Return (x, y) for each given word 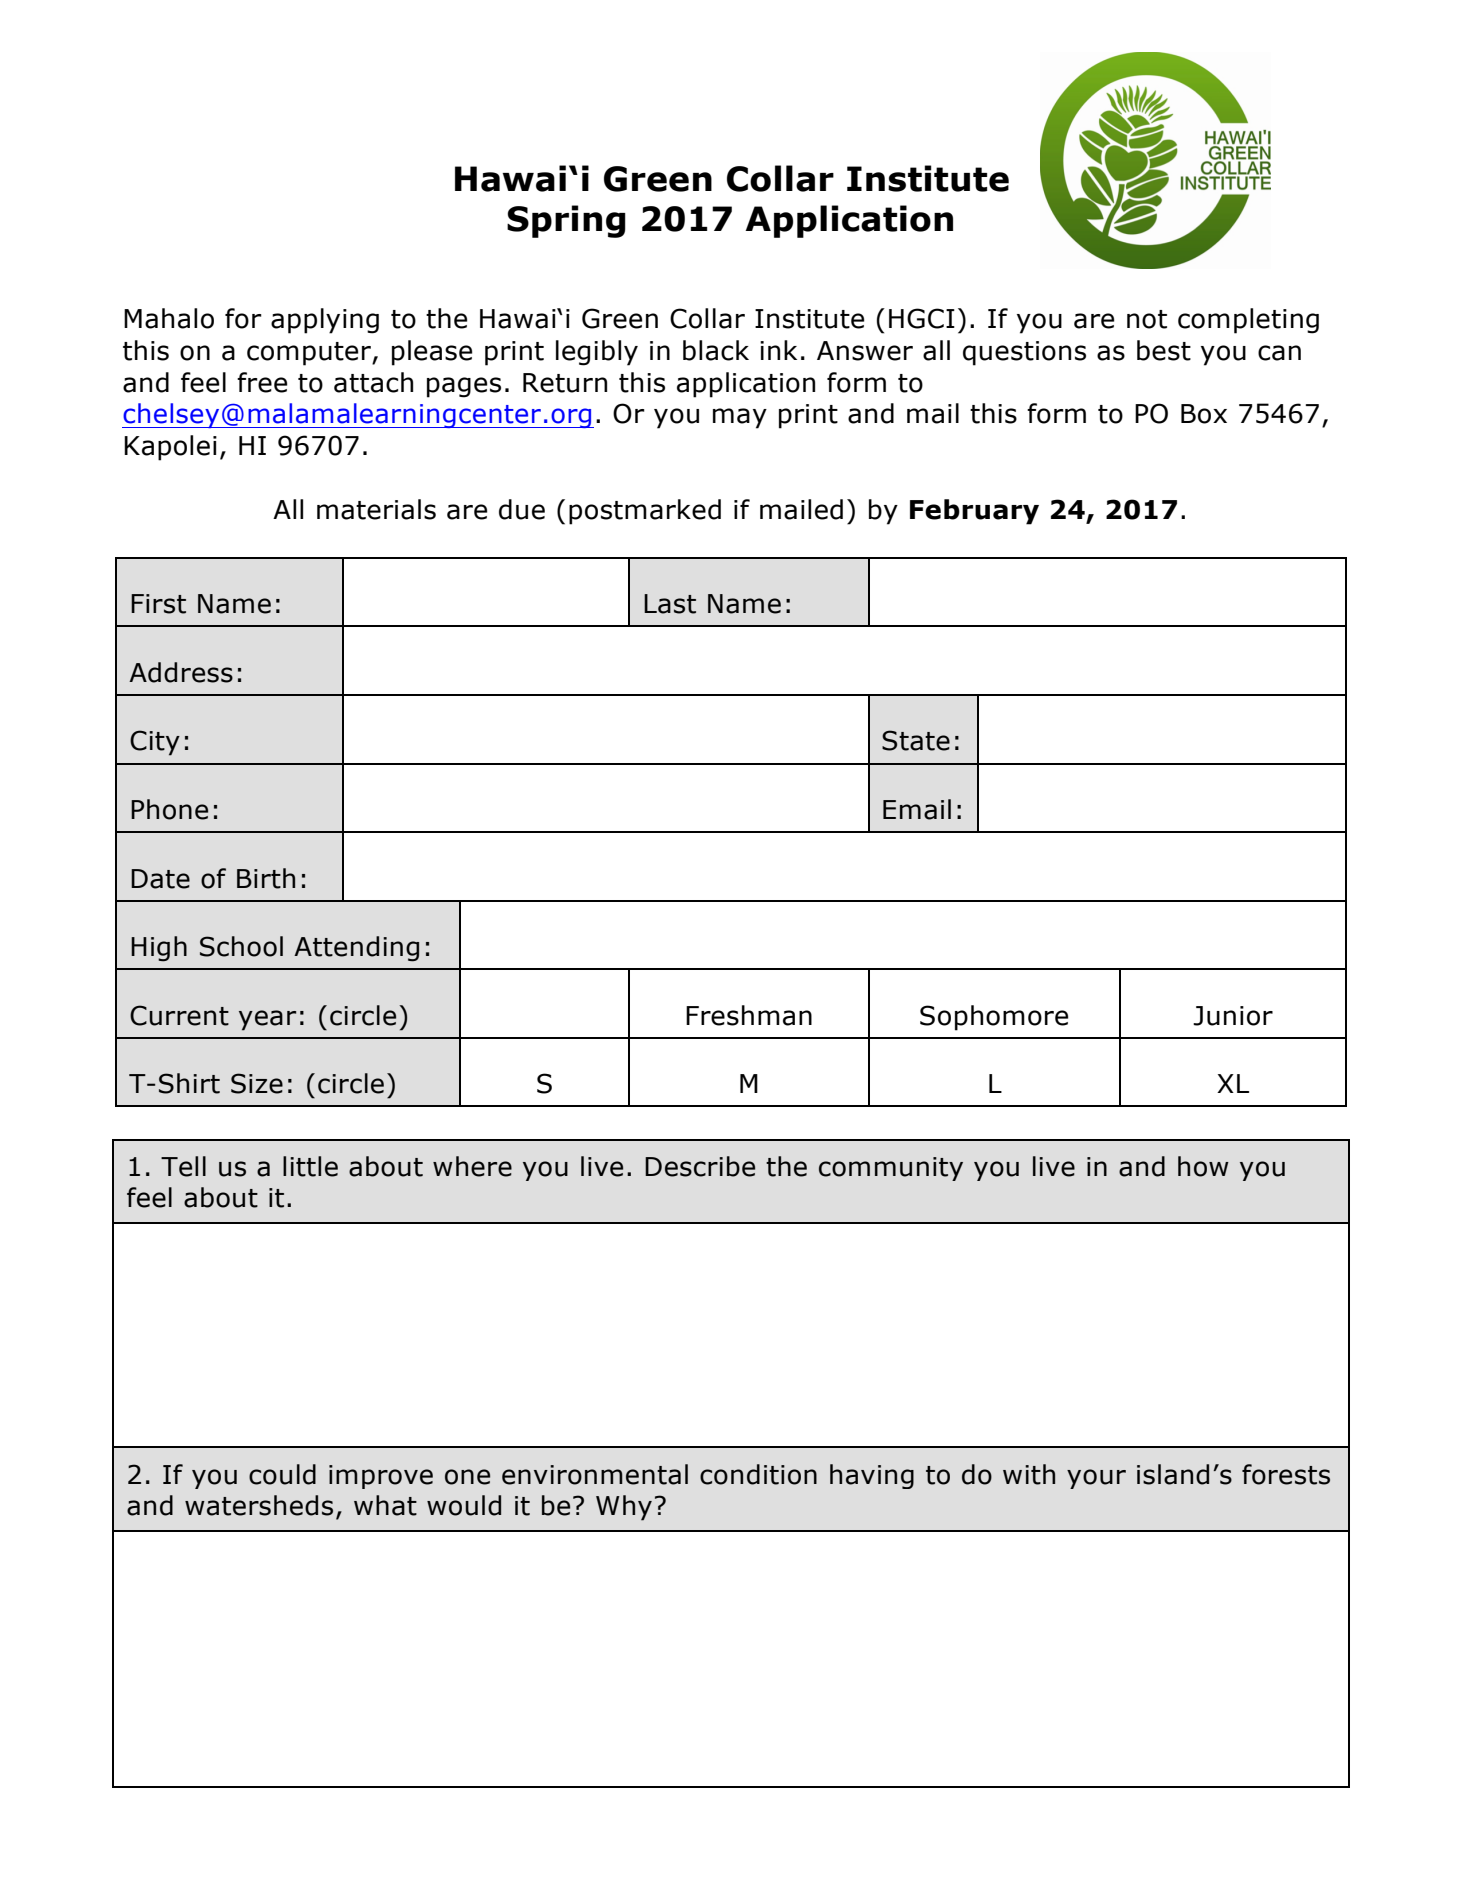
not (1147, 319)
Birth (266, 878)
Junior (1233, 1016)
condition (758, 1474)
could (282, 1474)
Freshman (749, 1015)
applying (325, 321)
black (716, 350)
